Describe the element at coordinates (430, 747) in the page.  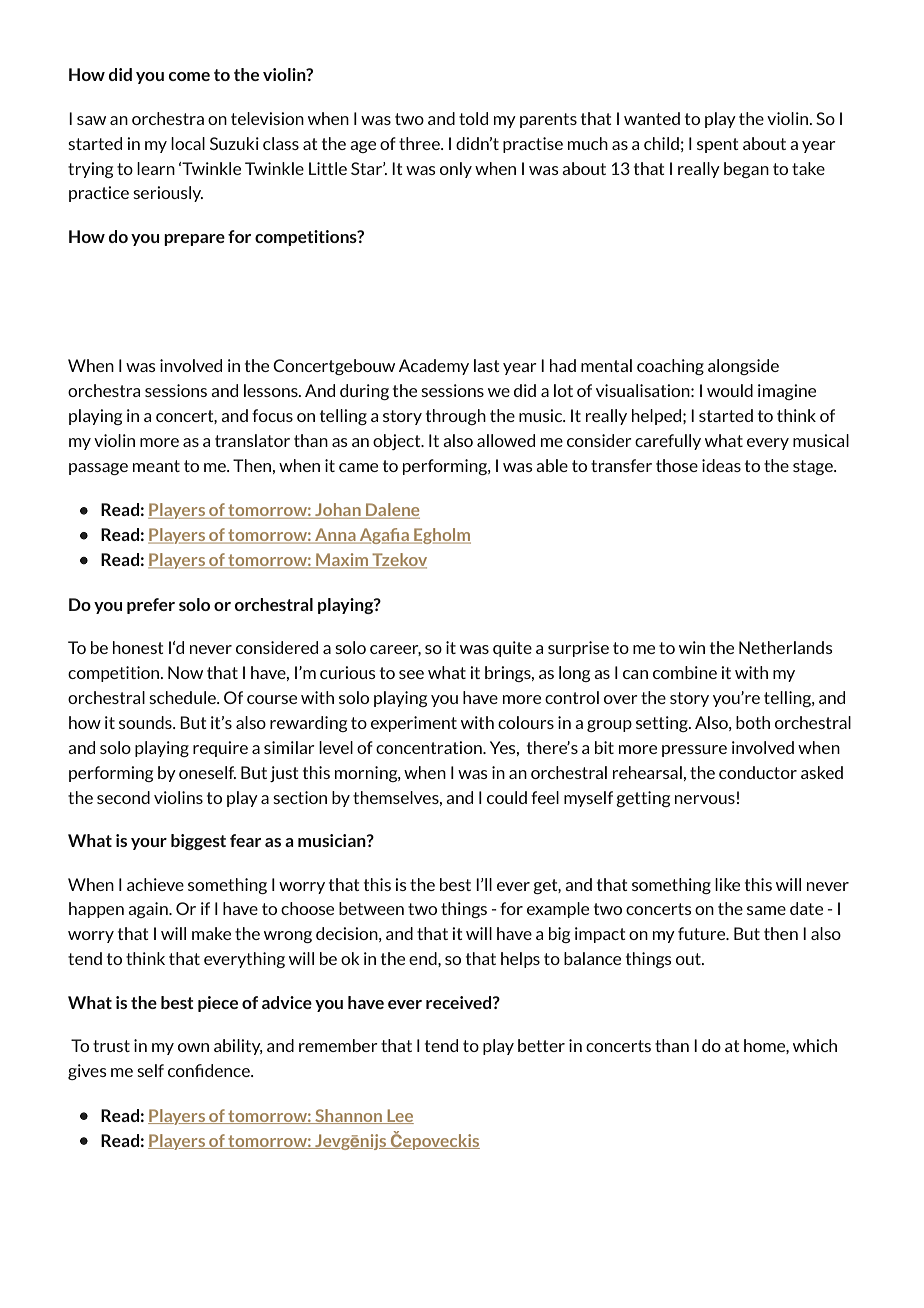
I see `concentration` at that location.
